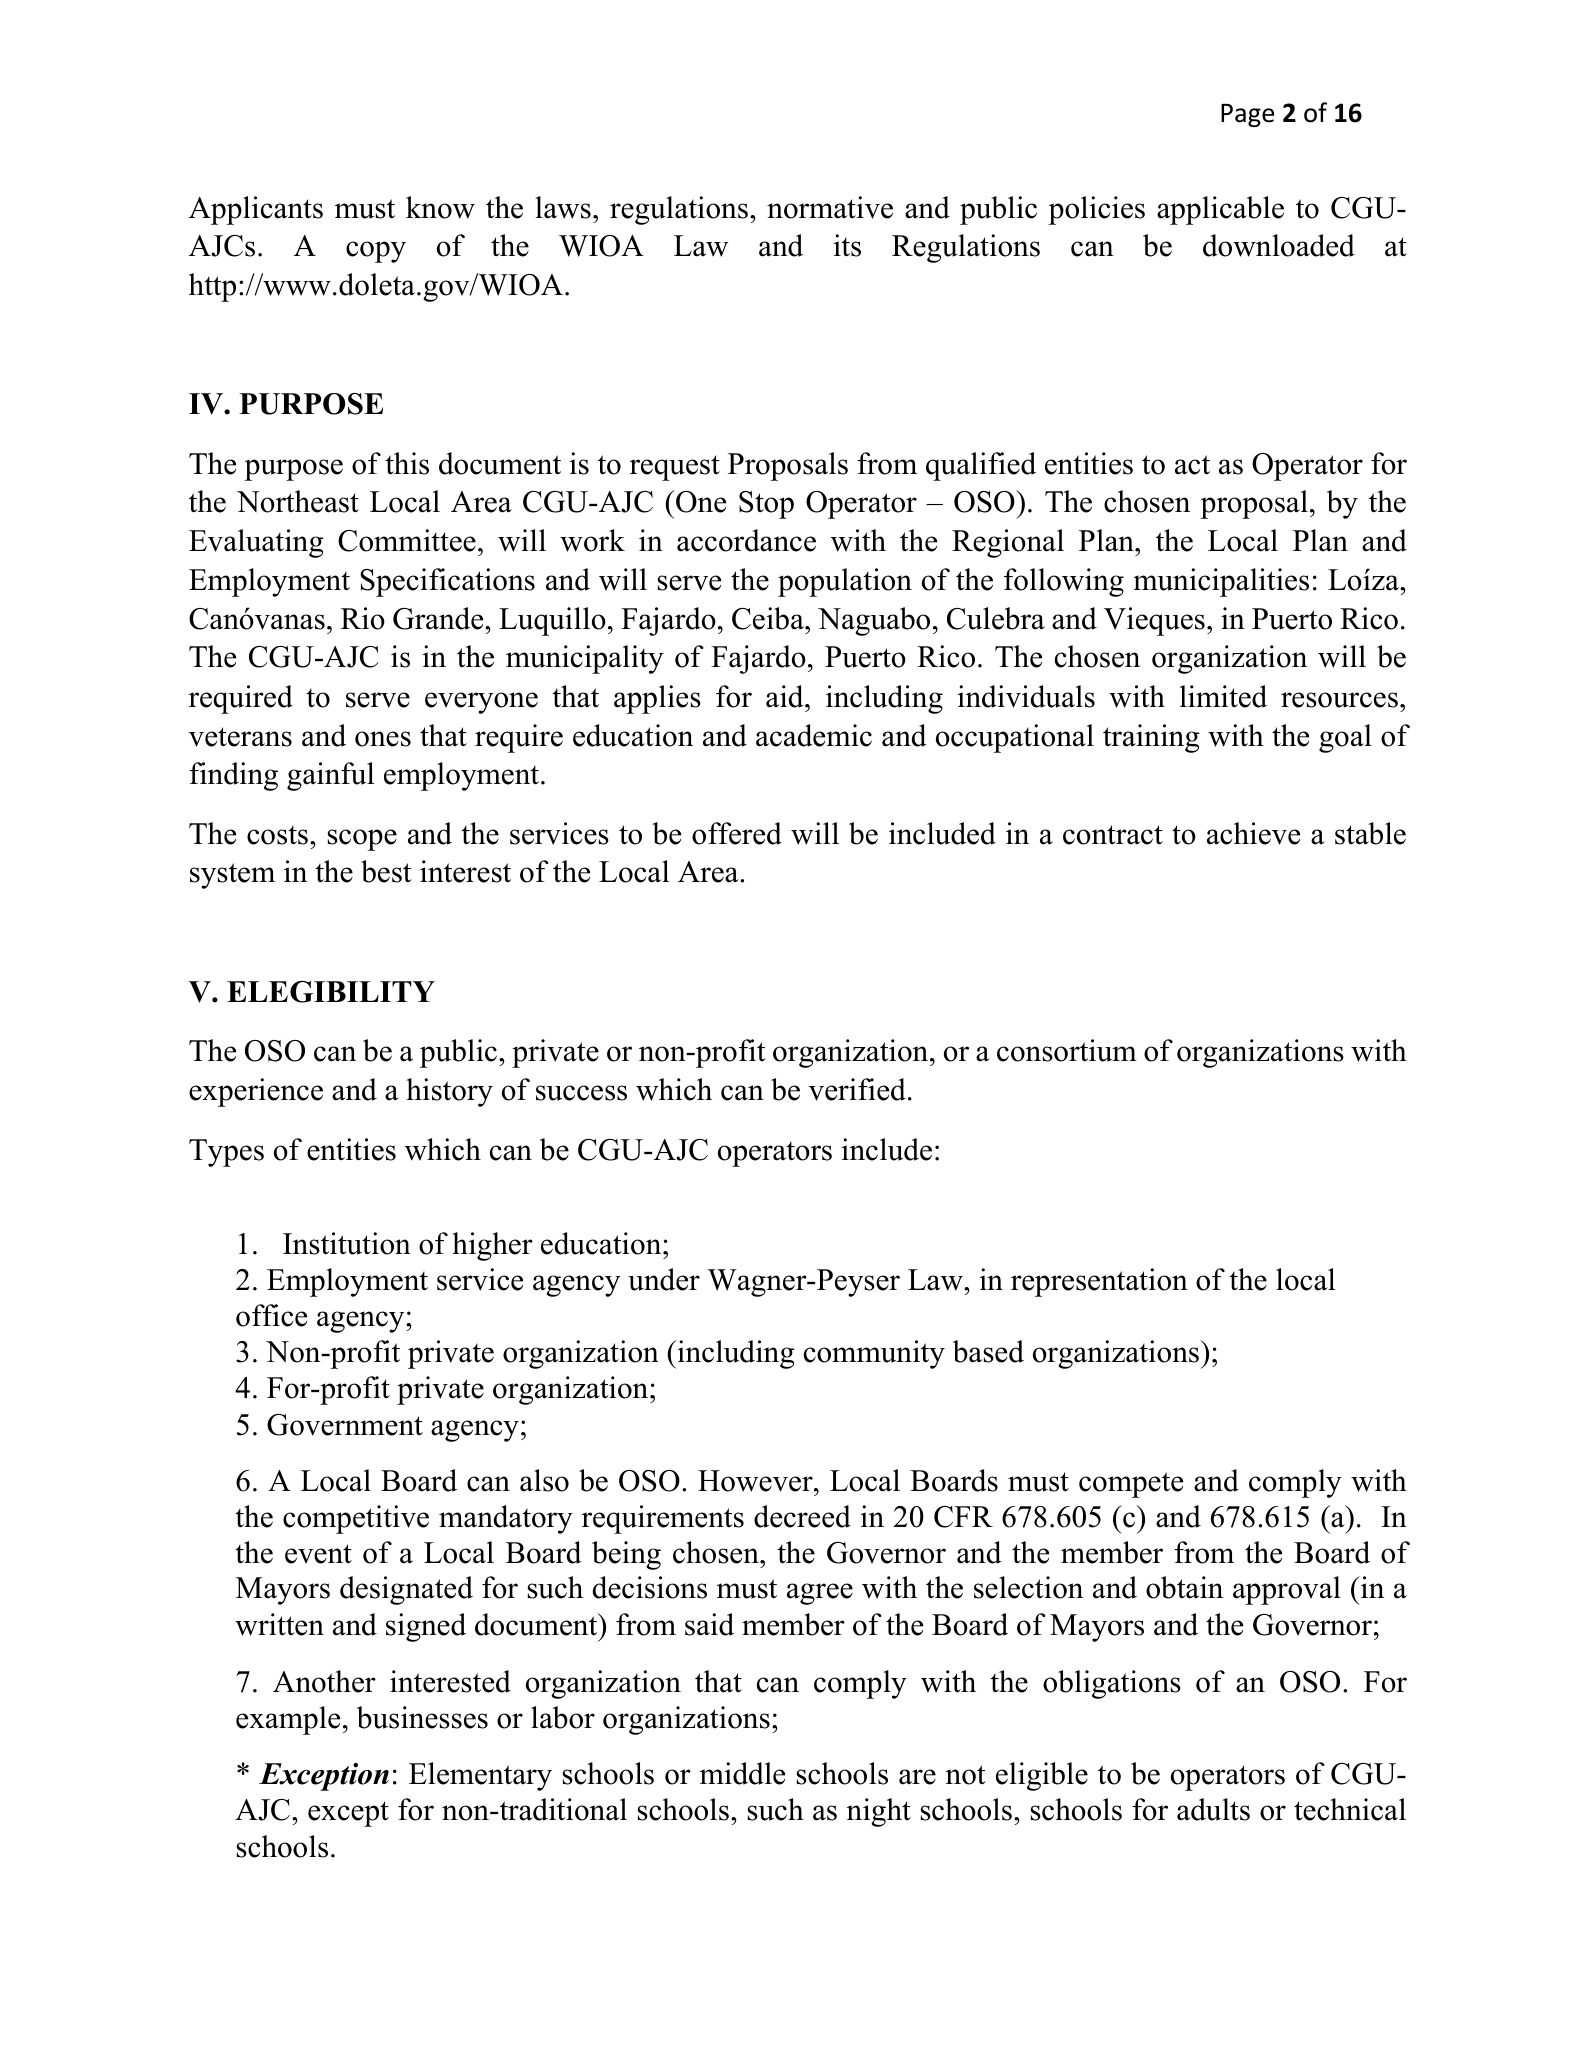  Describe the element at coordinates (440, 207) in the screenshot. I see `know` at that location.
